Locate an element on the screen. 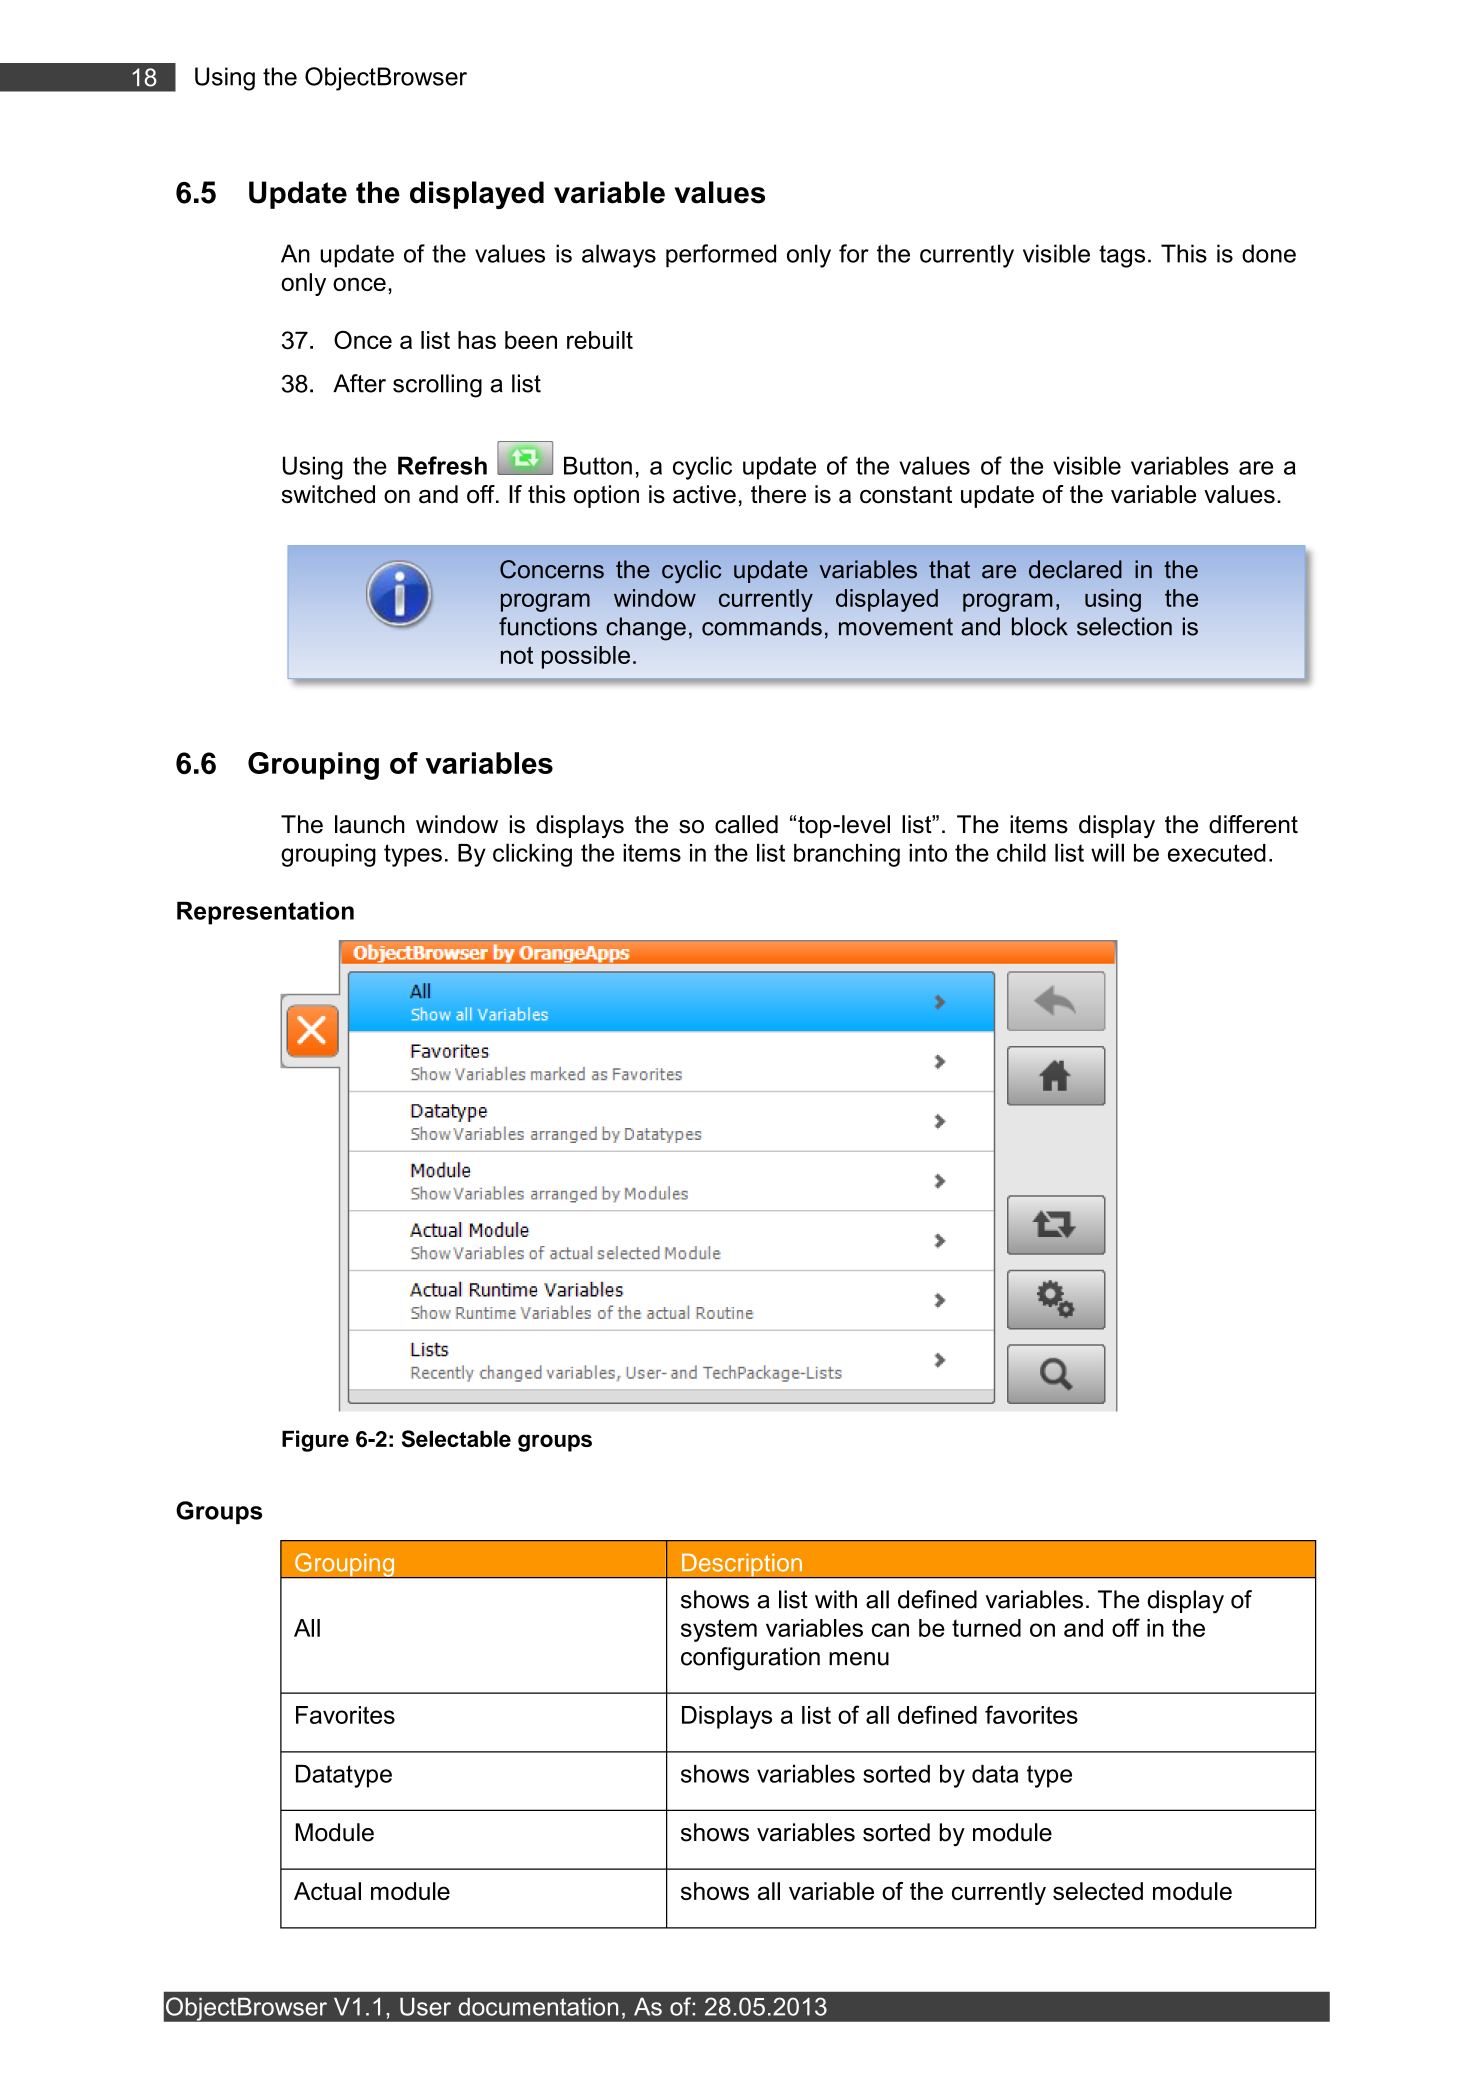  will is located at coordinates (1107, 852).
